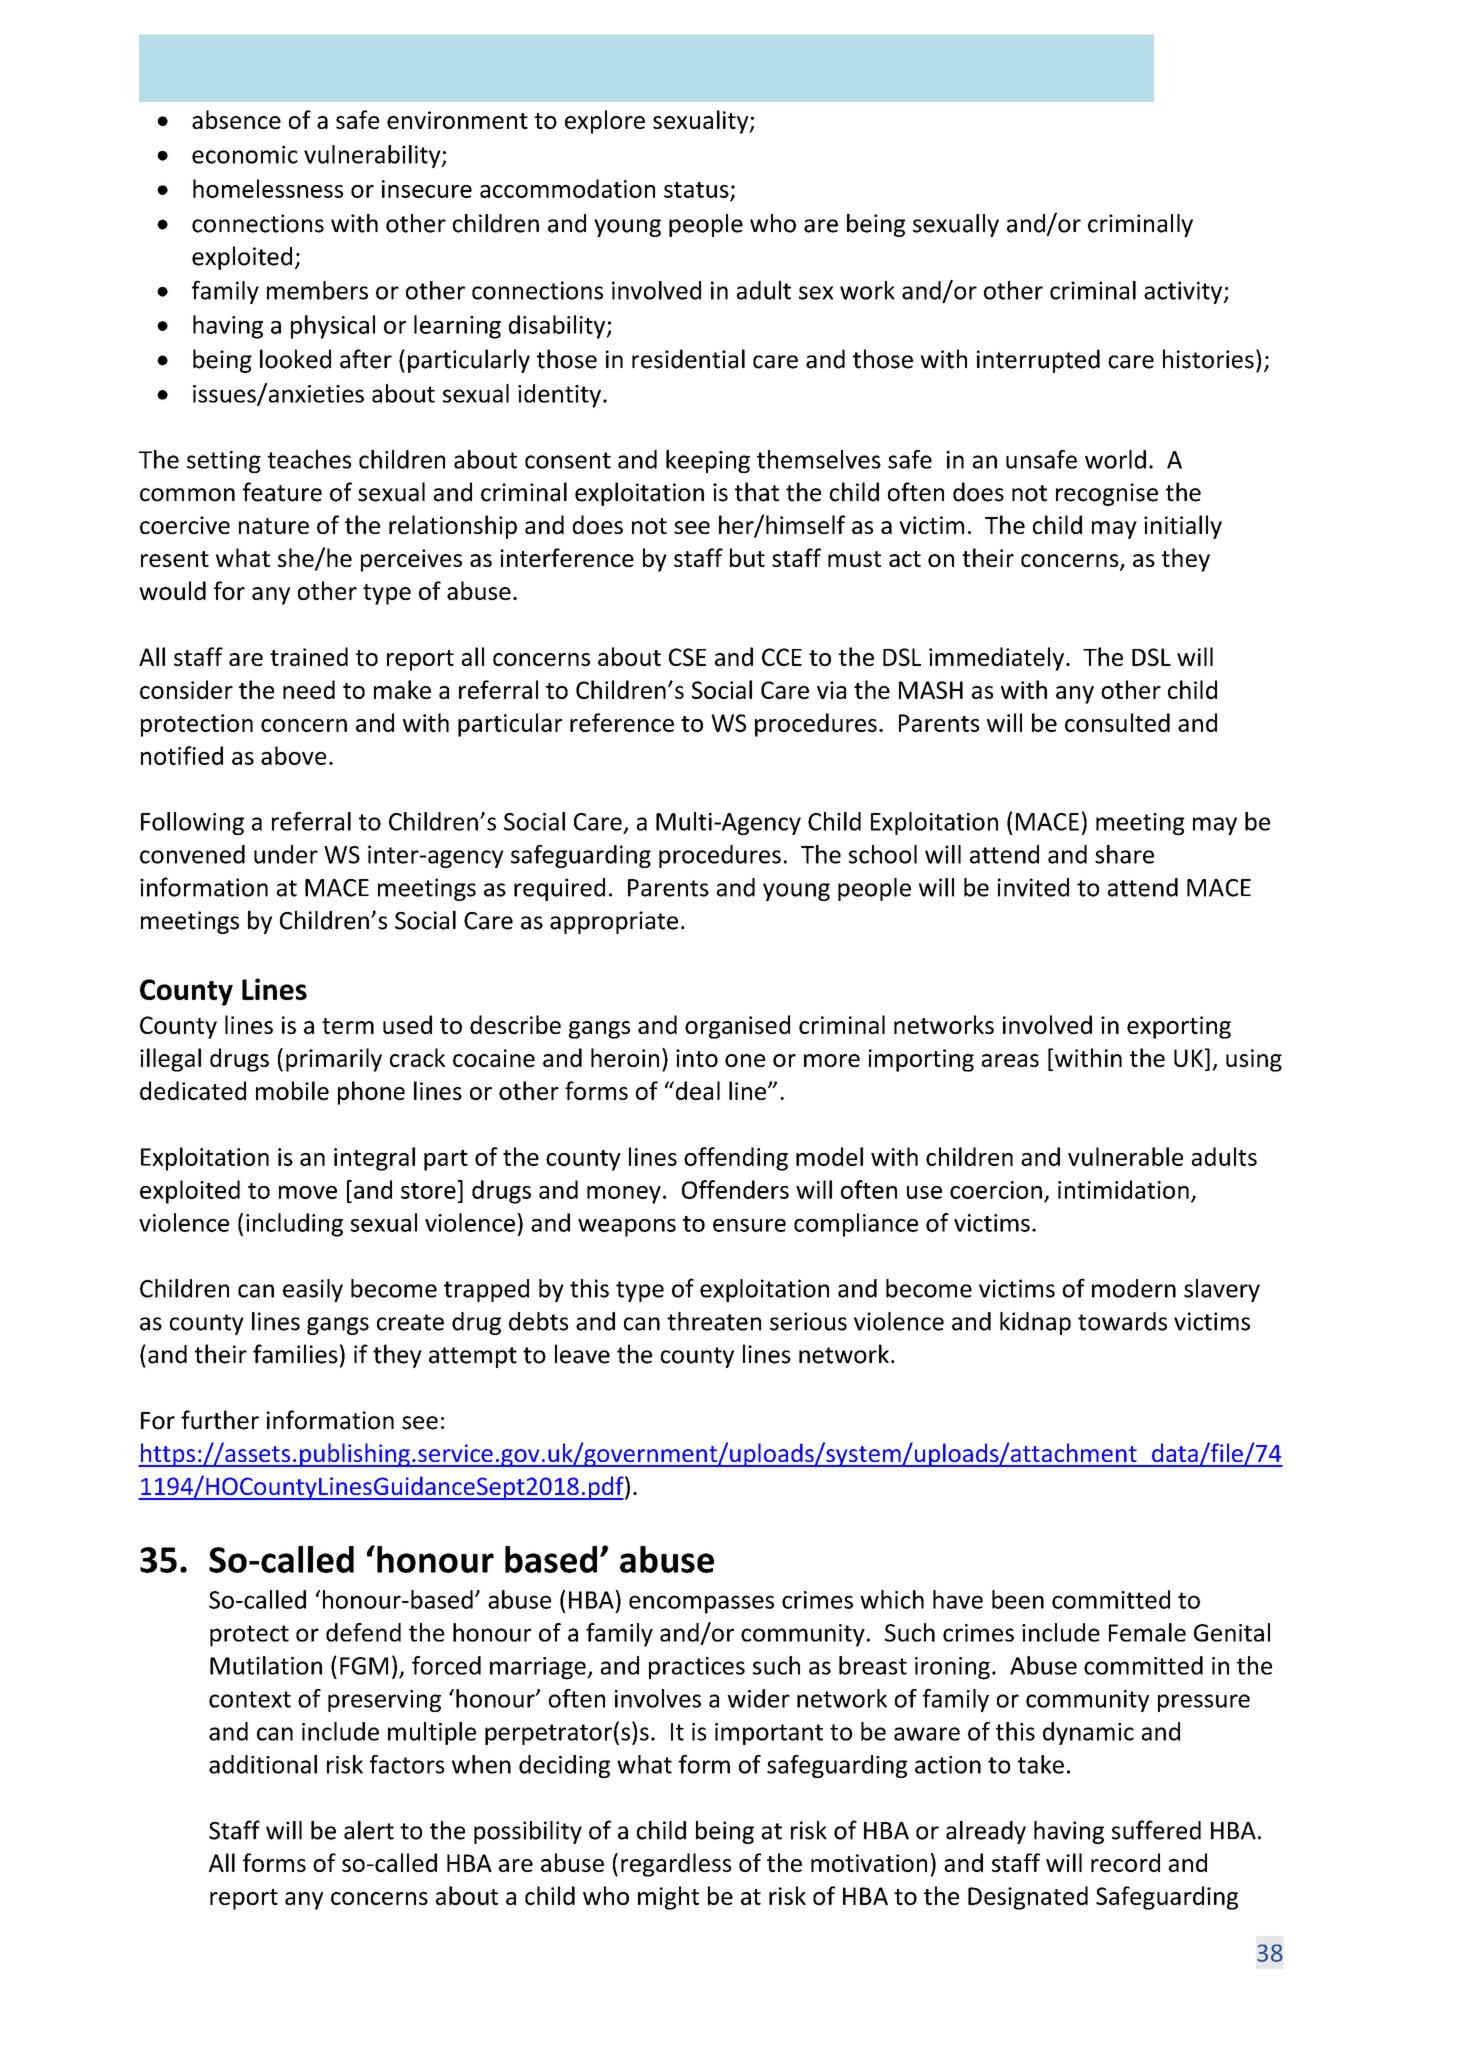  I want to click on status, so click(696, 190).
